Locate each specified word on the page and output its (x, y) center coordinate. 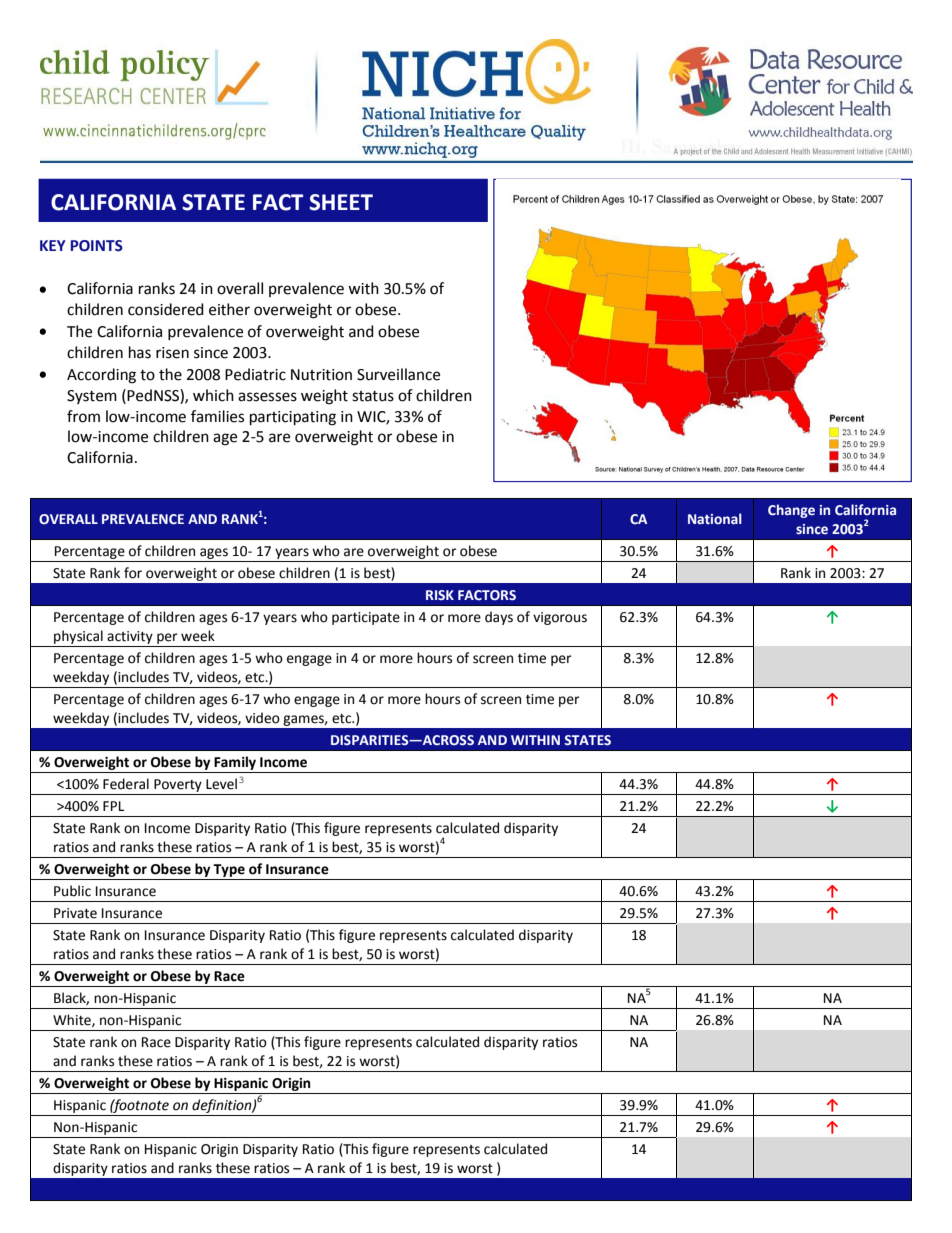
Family (235, 763)
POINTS (96, 246)
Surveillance (398, 374)
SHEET (341, 202)
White (73, 1020)
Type (229, 870)
